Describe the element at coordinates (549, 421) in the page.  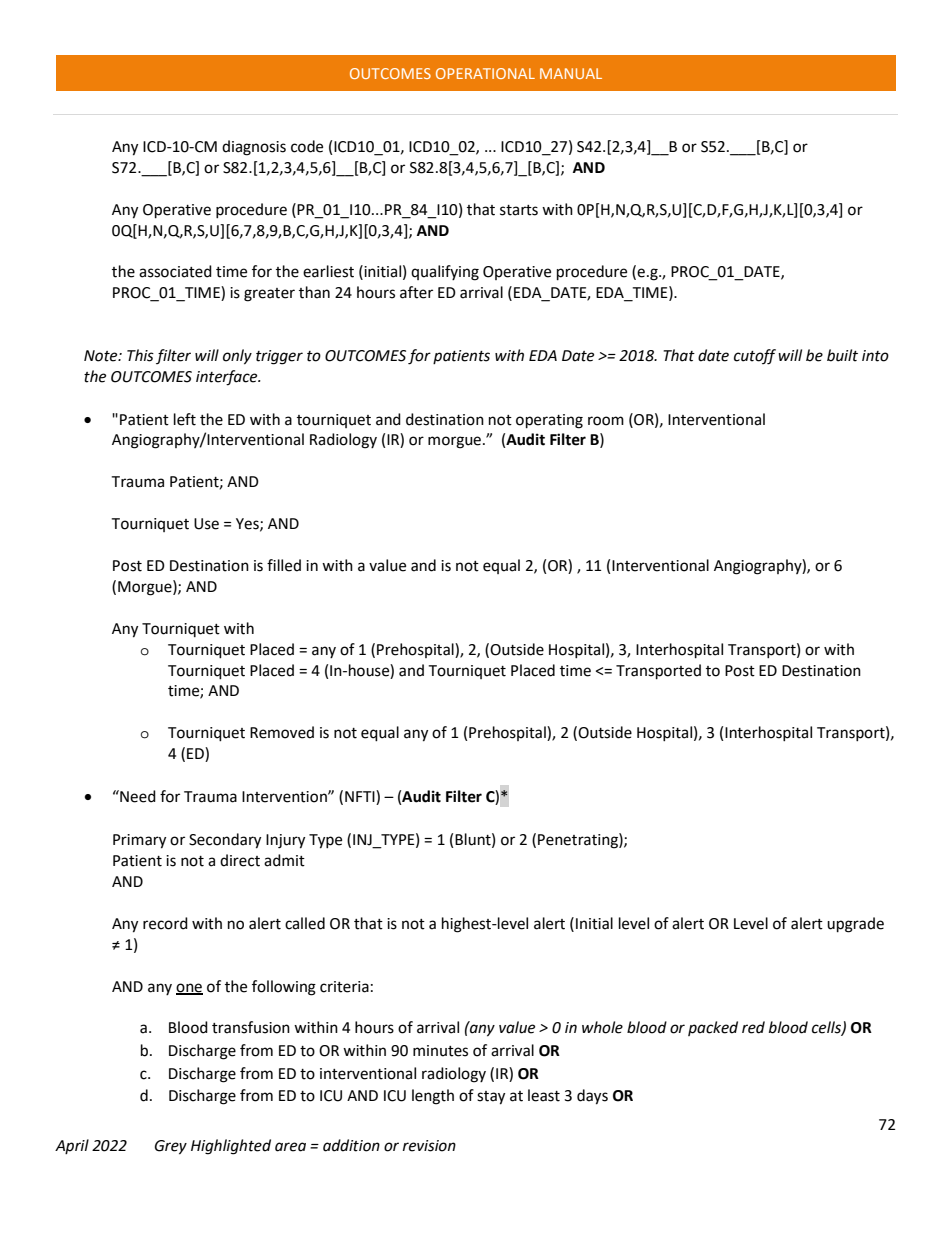
I see `operating` at that location.
